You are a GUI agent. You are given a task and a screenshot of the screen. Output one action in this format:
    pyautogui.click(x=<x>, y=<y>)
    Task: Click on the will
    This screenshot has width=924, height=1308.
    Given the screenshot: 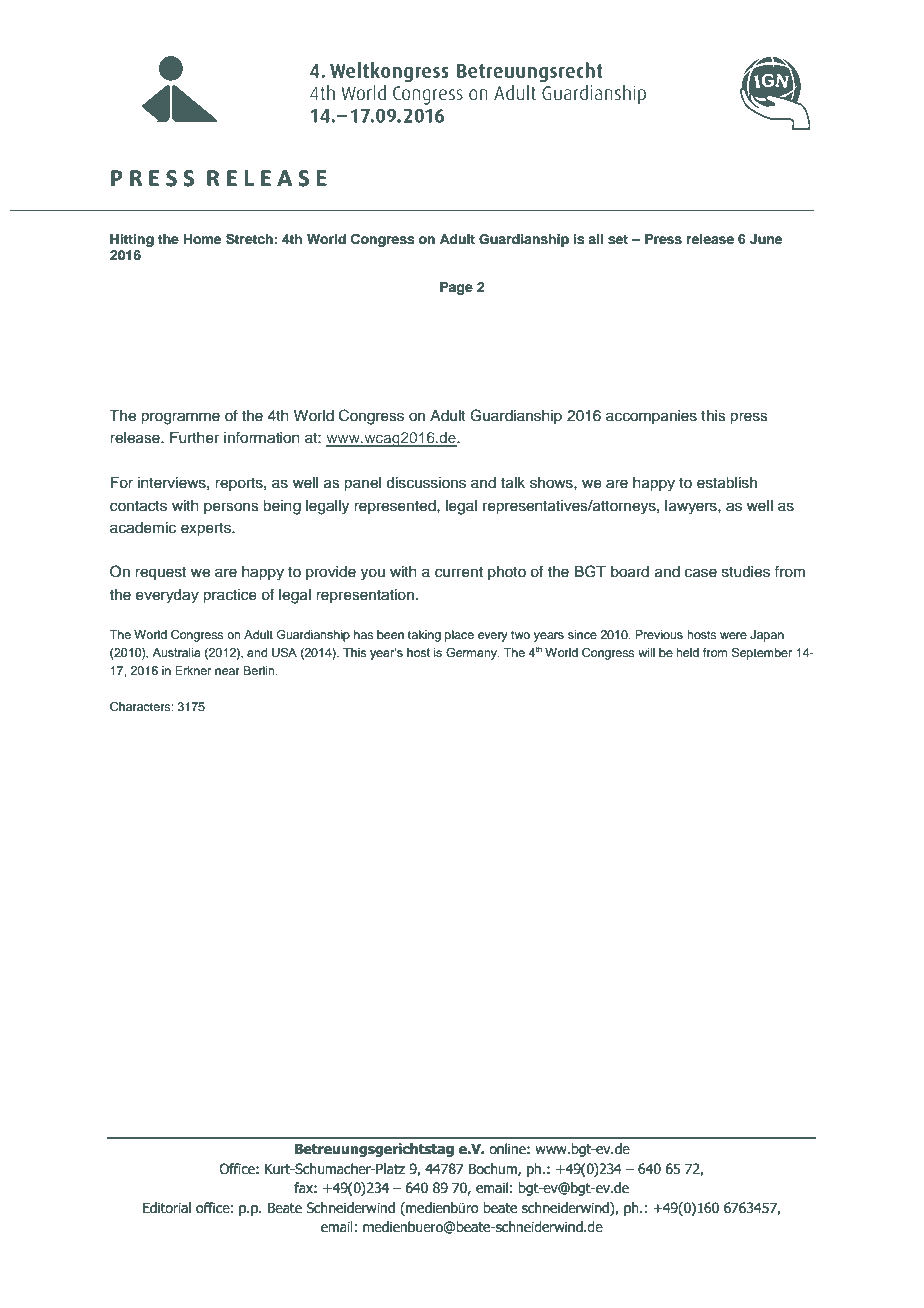 What is the action you would take?
    pyautogui.click(x=646, y=652)
